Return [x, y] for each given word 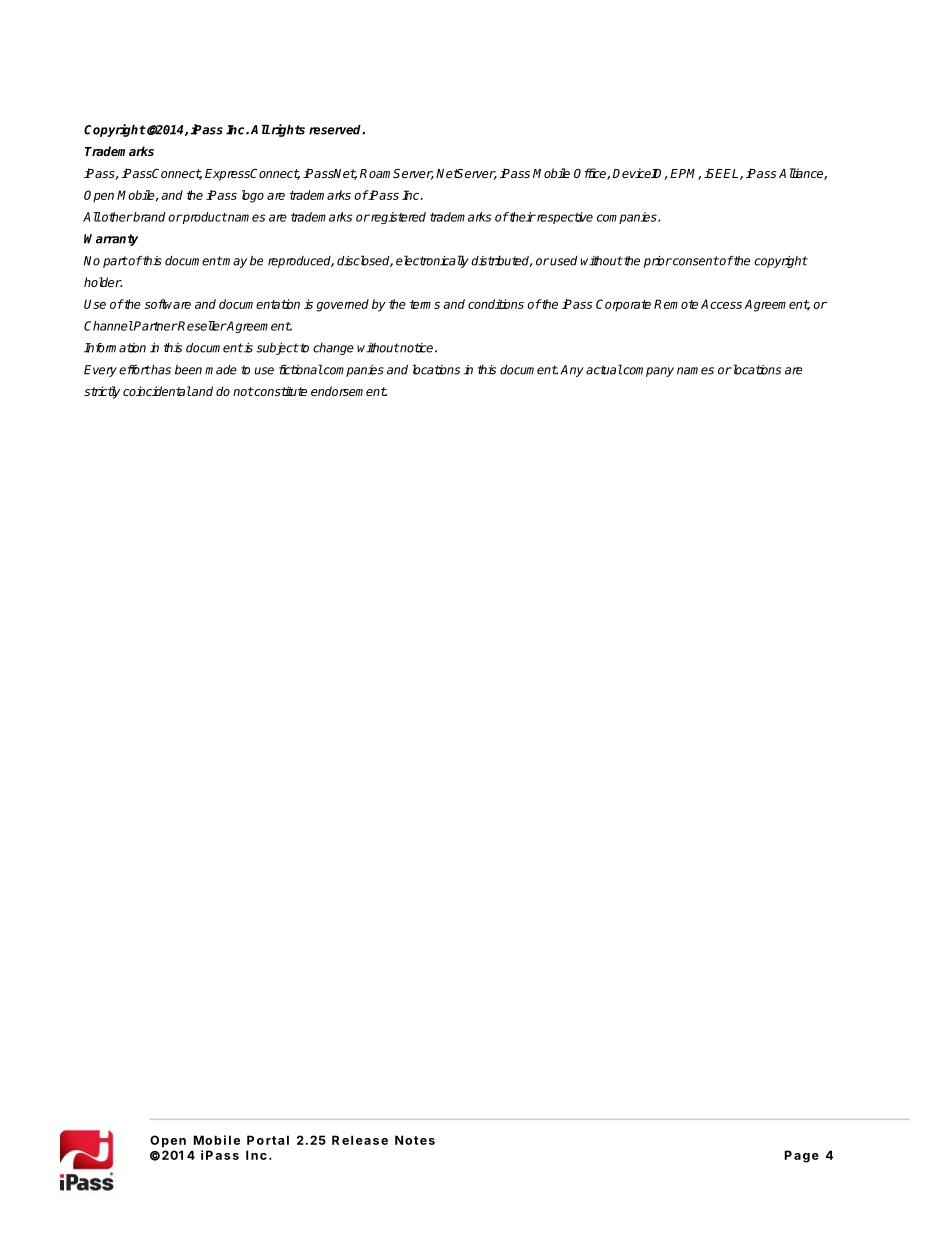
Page [802, 1156]
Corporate [623, 305]
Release [360, 1140]
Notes [415, 1140]
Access [721, 304]
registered [397, 218]
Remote [676, 304]
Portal [268, 1140]
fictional [301, 369]
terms [425, 304]
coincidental [157, 391]
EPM [685, 174]
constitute [280, 391]
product [204, 218]
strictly [102, 392]
